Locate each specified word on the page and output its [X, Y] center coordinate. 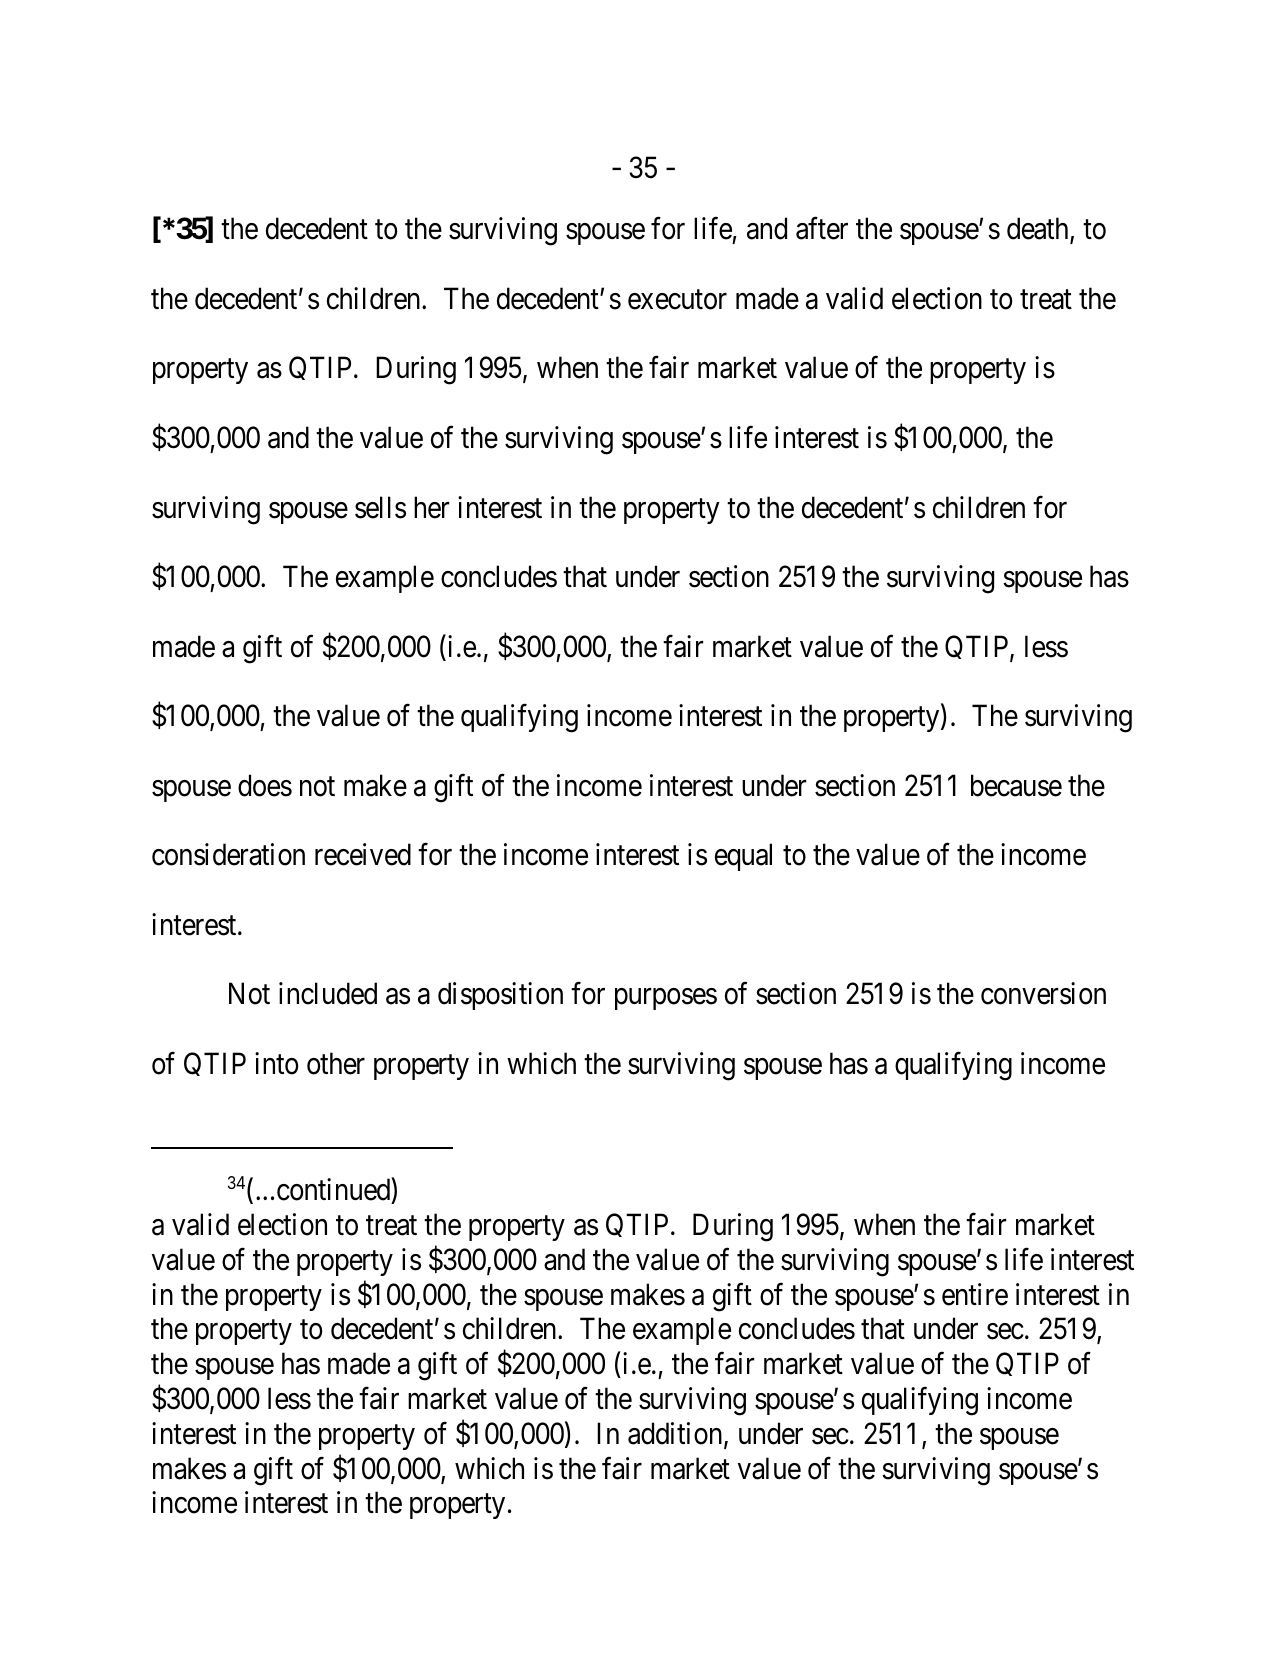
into [277, 1063]
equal [743, 857]
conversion [1043, 993]
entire [975, 1294]
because [1016, 785]
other [336, 1063]
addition [676, 1434]
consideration [228, 854]
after [822, 228]
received [363, 854]
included [328, 993]
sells [380, 507]
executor [677, 300]
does [265, 785]
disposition [500, 996]
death [1039, 229]
